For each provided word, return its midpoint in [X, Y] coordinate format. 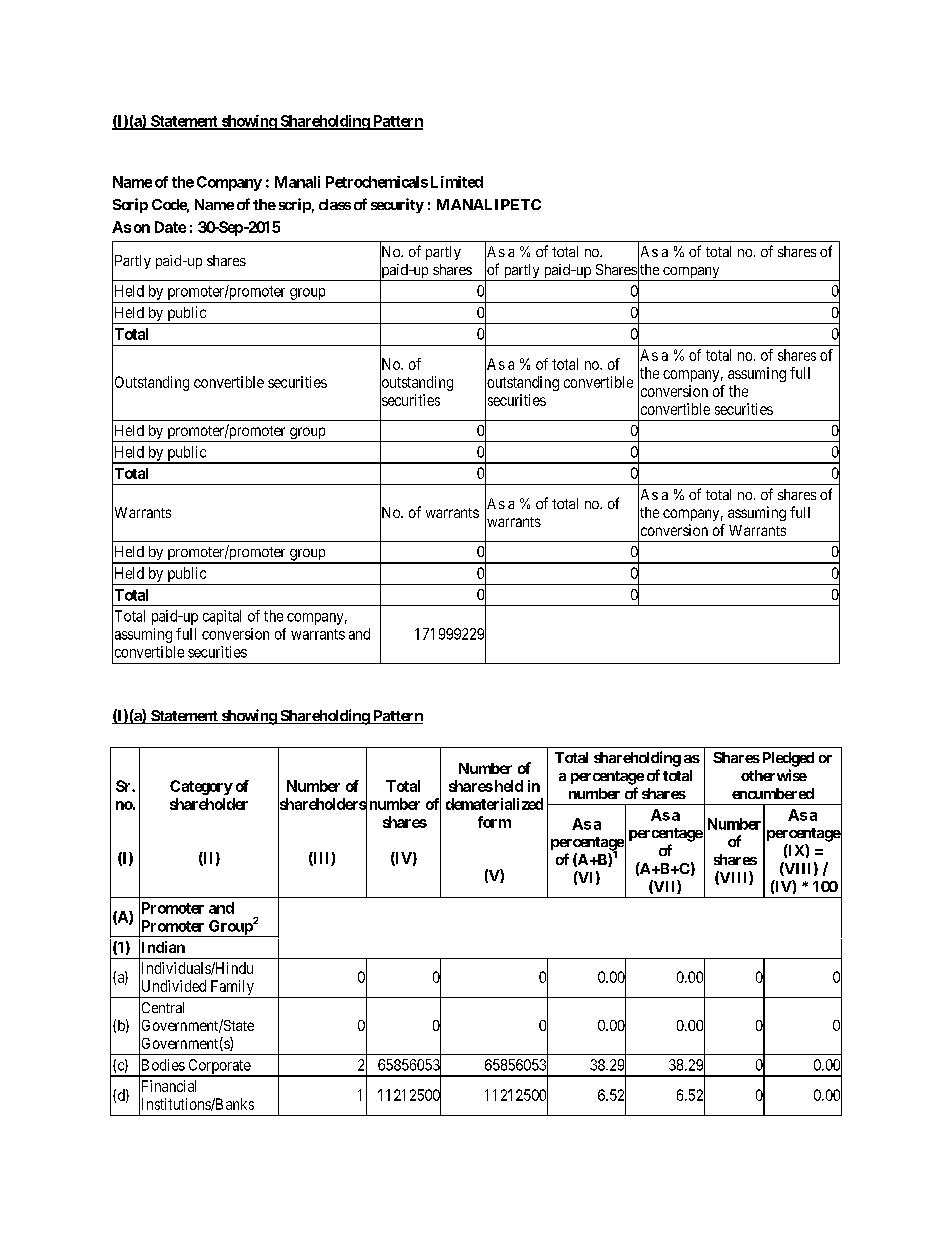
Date [170, 227]
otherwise [774, 775]
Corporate [219, 1067]
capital [222, 617]
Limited [457, 182]
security [397, 205]
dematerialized [494, 804]
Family [232, 989]
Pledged [786, 759]
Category [201, 787]
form [494, 822]
